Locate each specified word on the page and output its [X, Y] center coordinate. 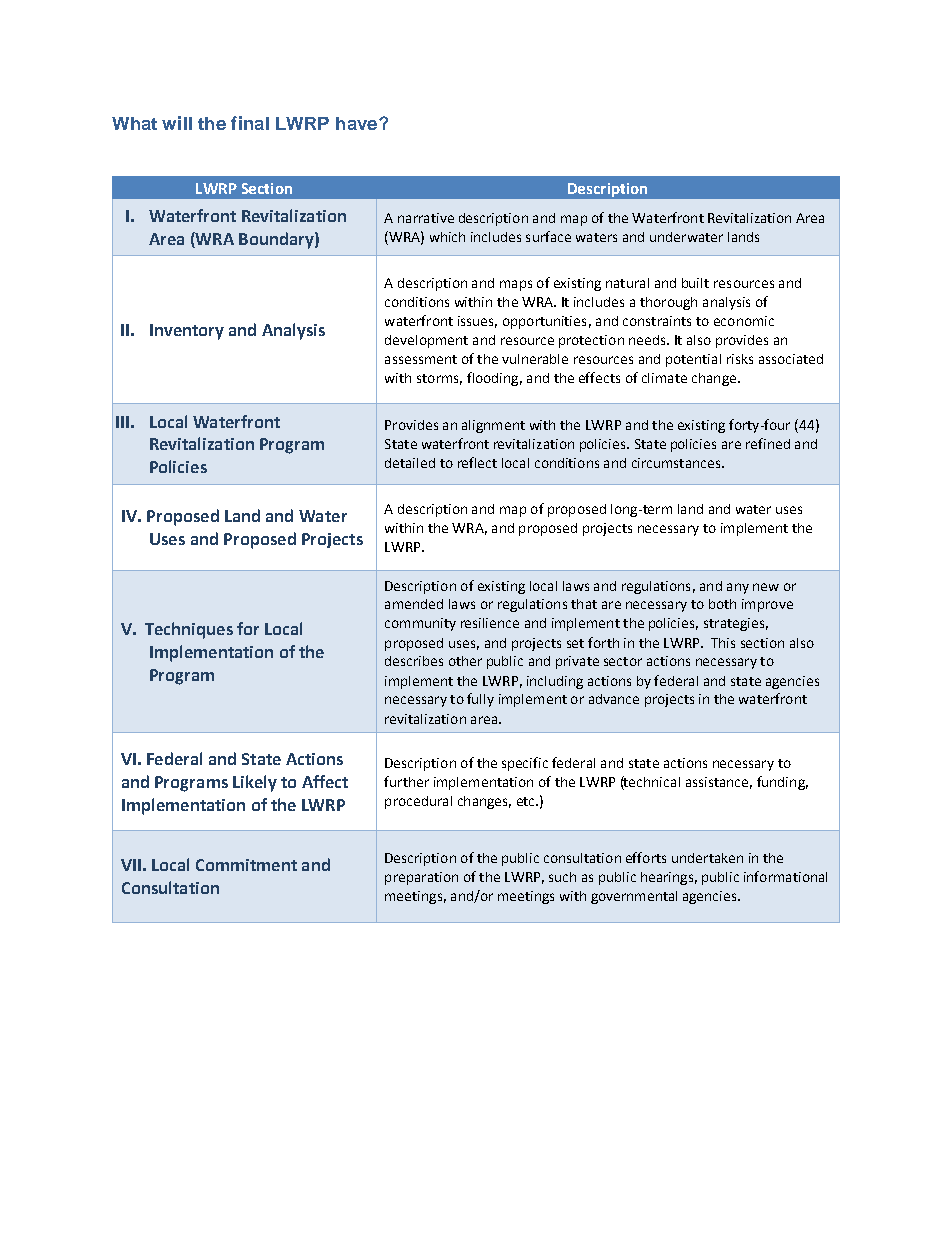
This [723, 643]
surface [548, 236]
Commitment [246, 865]
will [177, 123]
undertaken [707, 858]
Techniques [189, 630]
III [122, 422]
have [358, 123]
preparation [421, 878]
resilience [490, 623]
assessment [421, 359]
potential [693, 360]
